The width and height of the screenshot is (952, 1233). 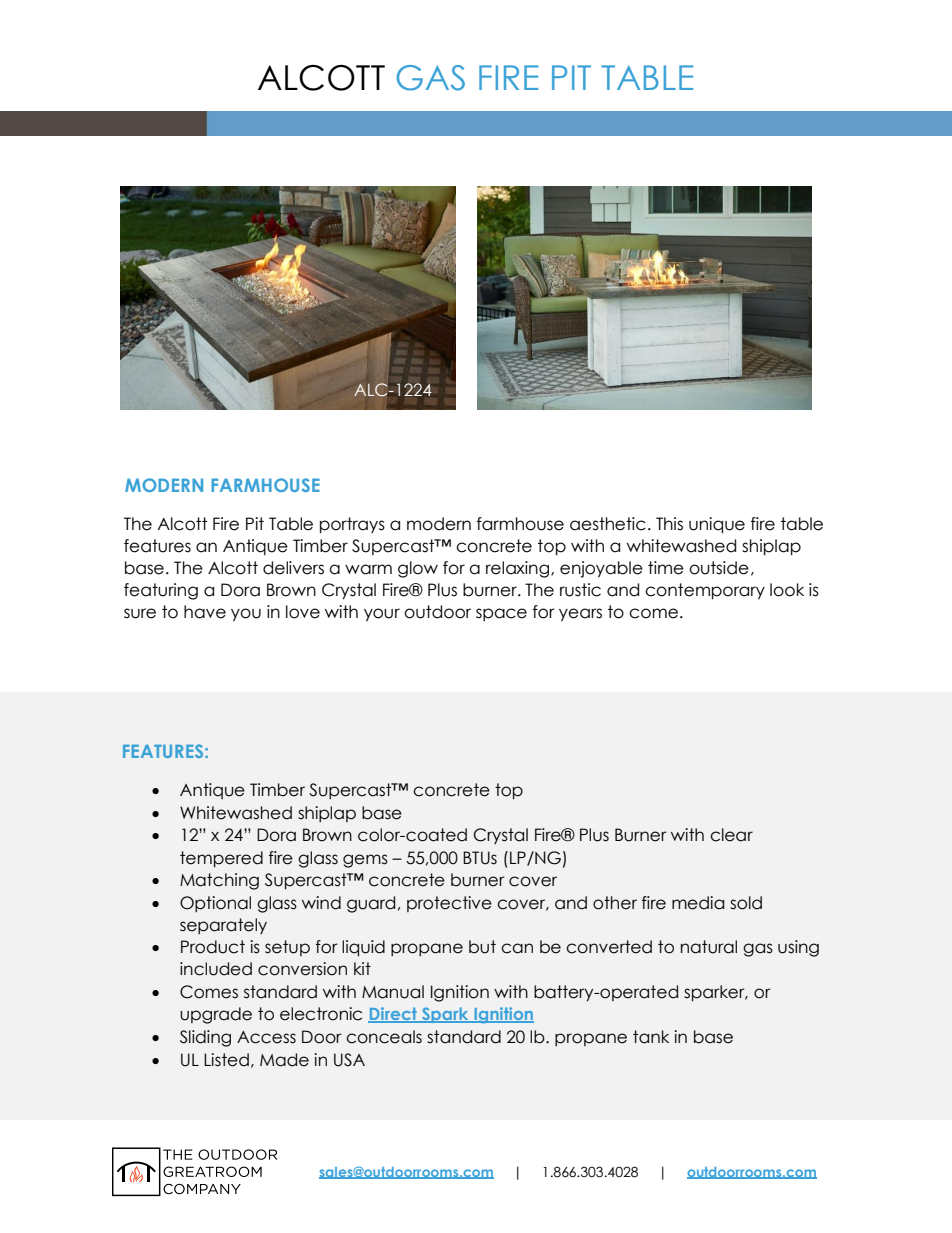 I want to click on space, so click(x=501, y=614).
